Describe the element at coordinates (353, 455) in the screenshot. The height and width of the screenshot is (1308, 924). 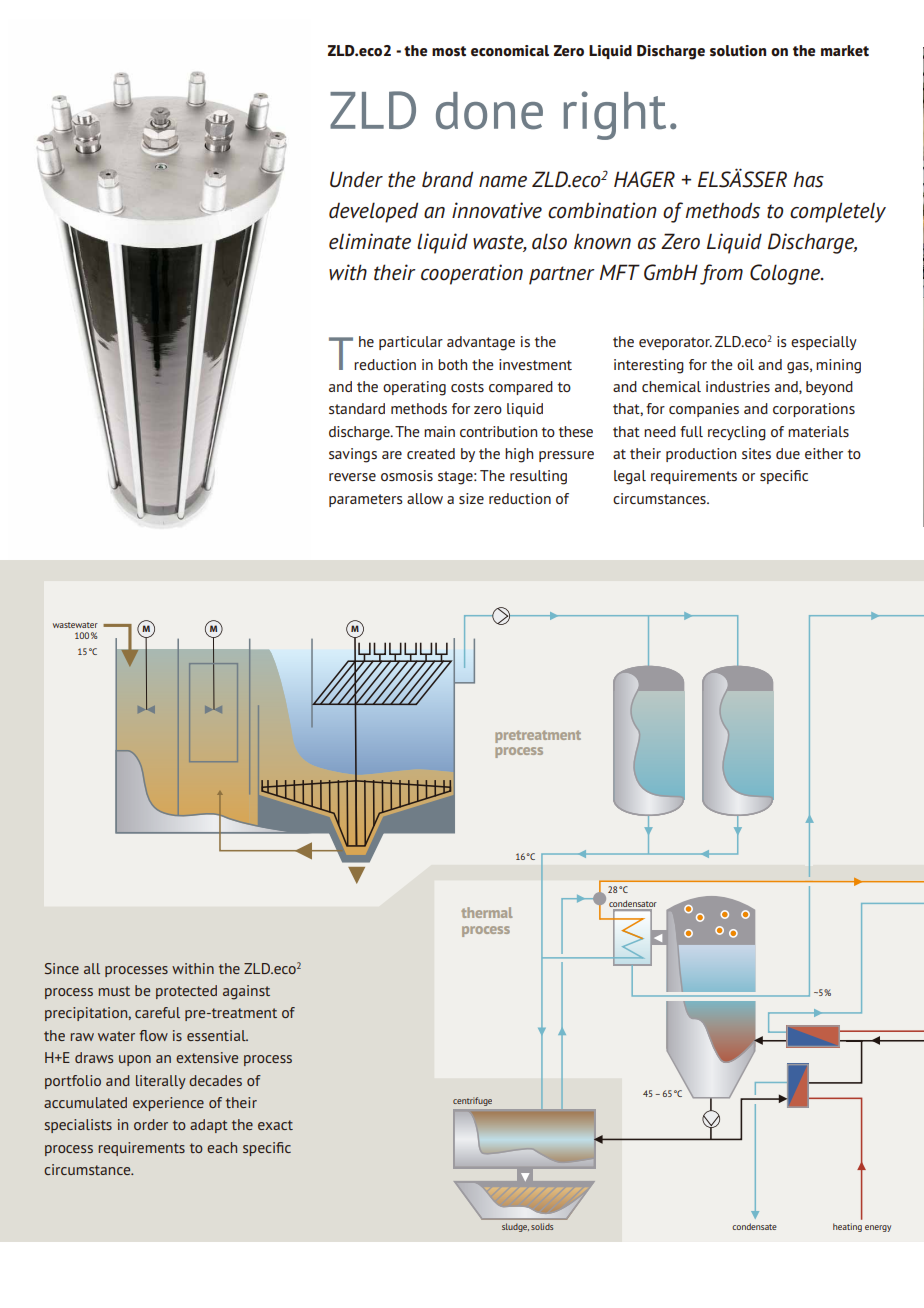
I see `savings` at that location.
